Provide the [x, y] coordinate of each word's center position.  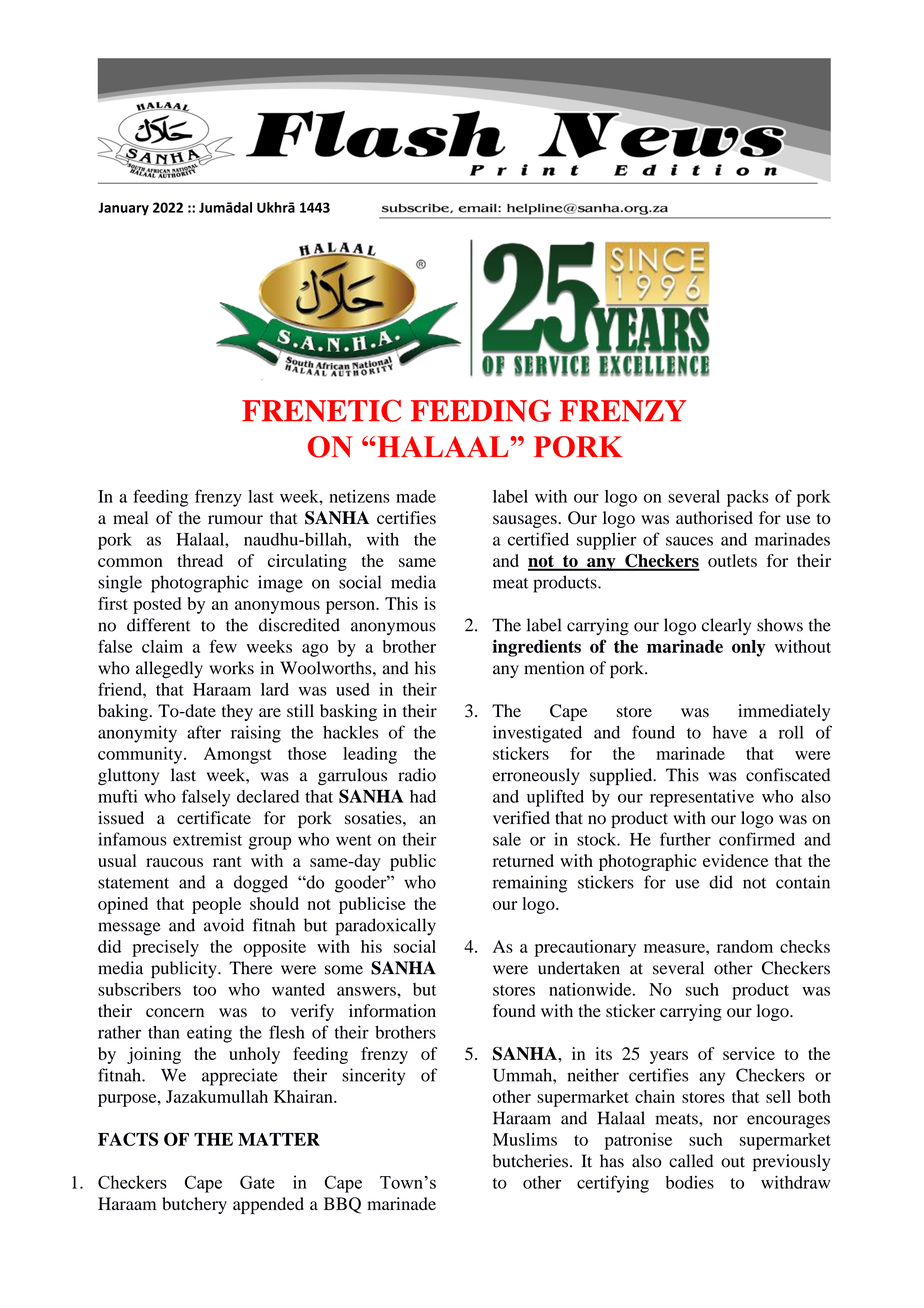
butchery [194, 1205]
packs [748, 498]
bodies [690, 1182]
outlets [732, 560]
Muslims [525, 1139]
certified [538, 539]
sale [507, 839]
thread [200, 560]
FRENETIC [321, 410]
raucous [174, 862]
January [123, 209]
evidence [736, 860]
